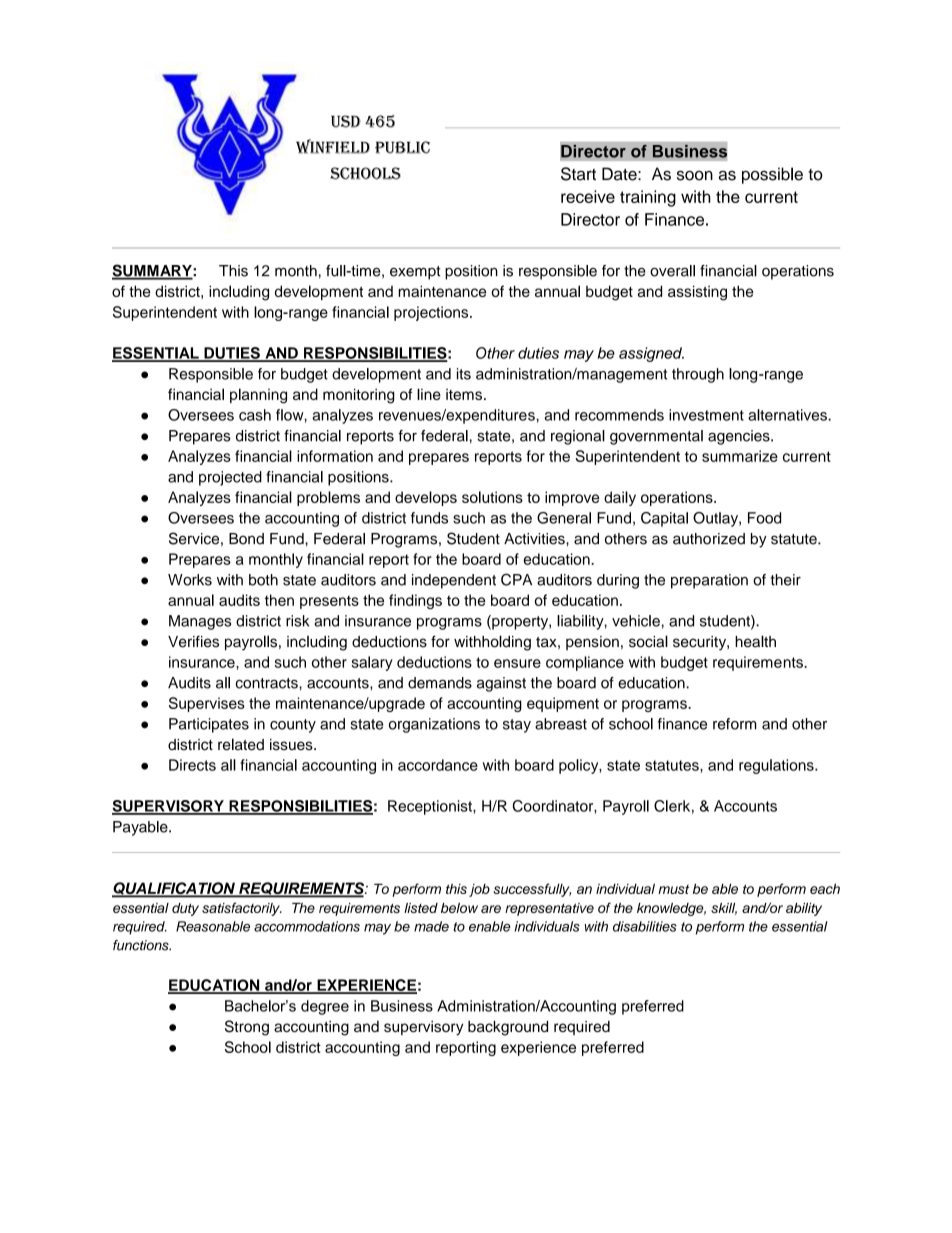 This document has width=952, height=1233. Describe the element at coordinates (333, 146) in the document. I see `Winfield` at that location.
